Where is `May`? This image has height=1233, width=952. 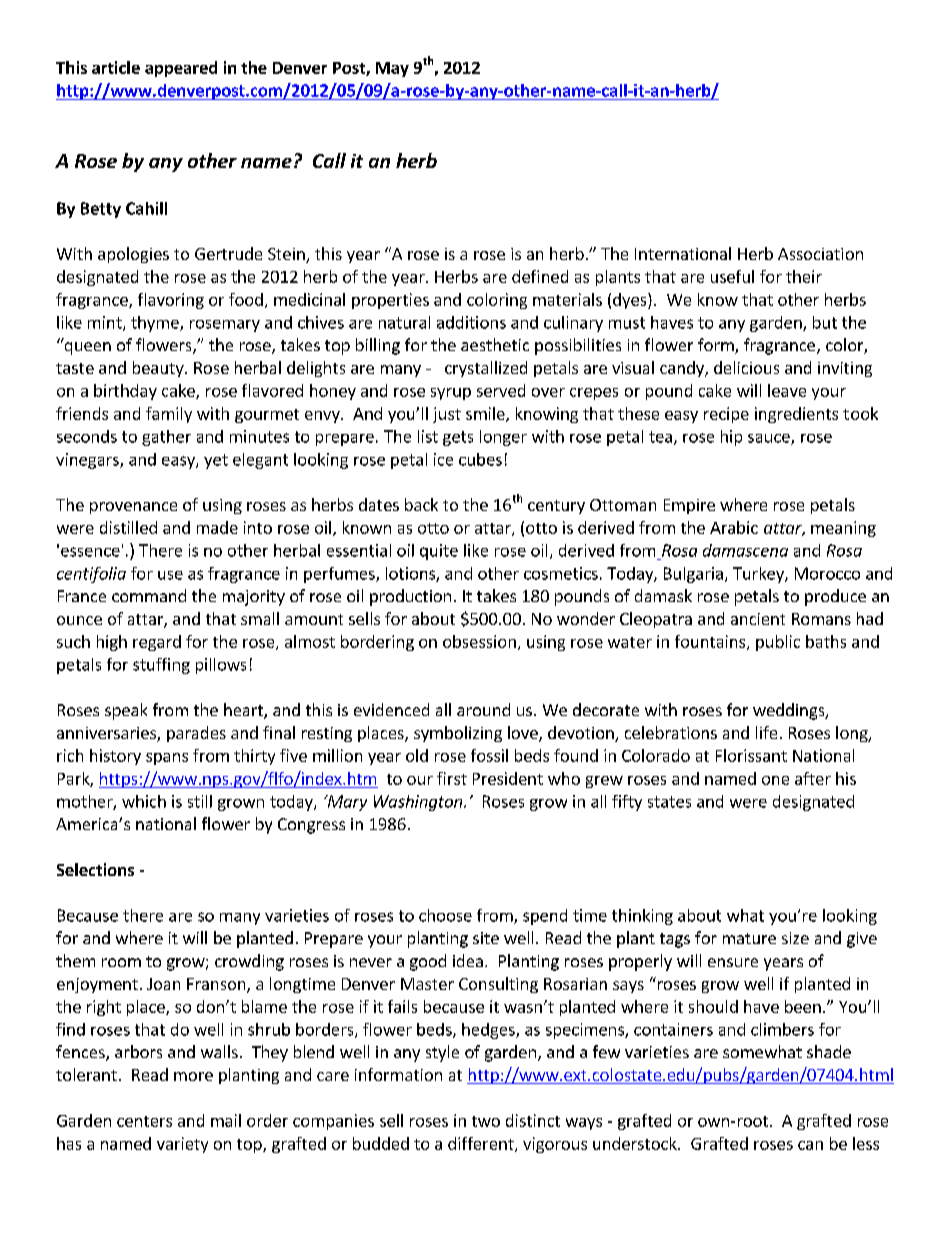
May is located at coordinates (392, 69).
